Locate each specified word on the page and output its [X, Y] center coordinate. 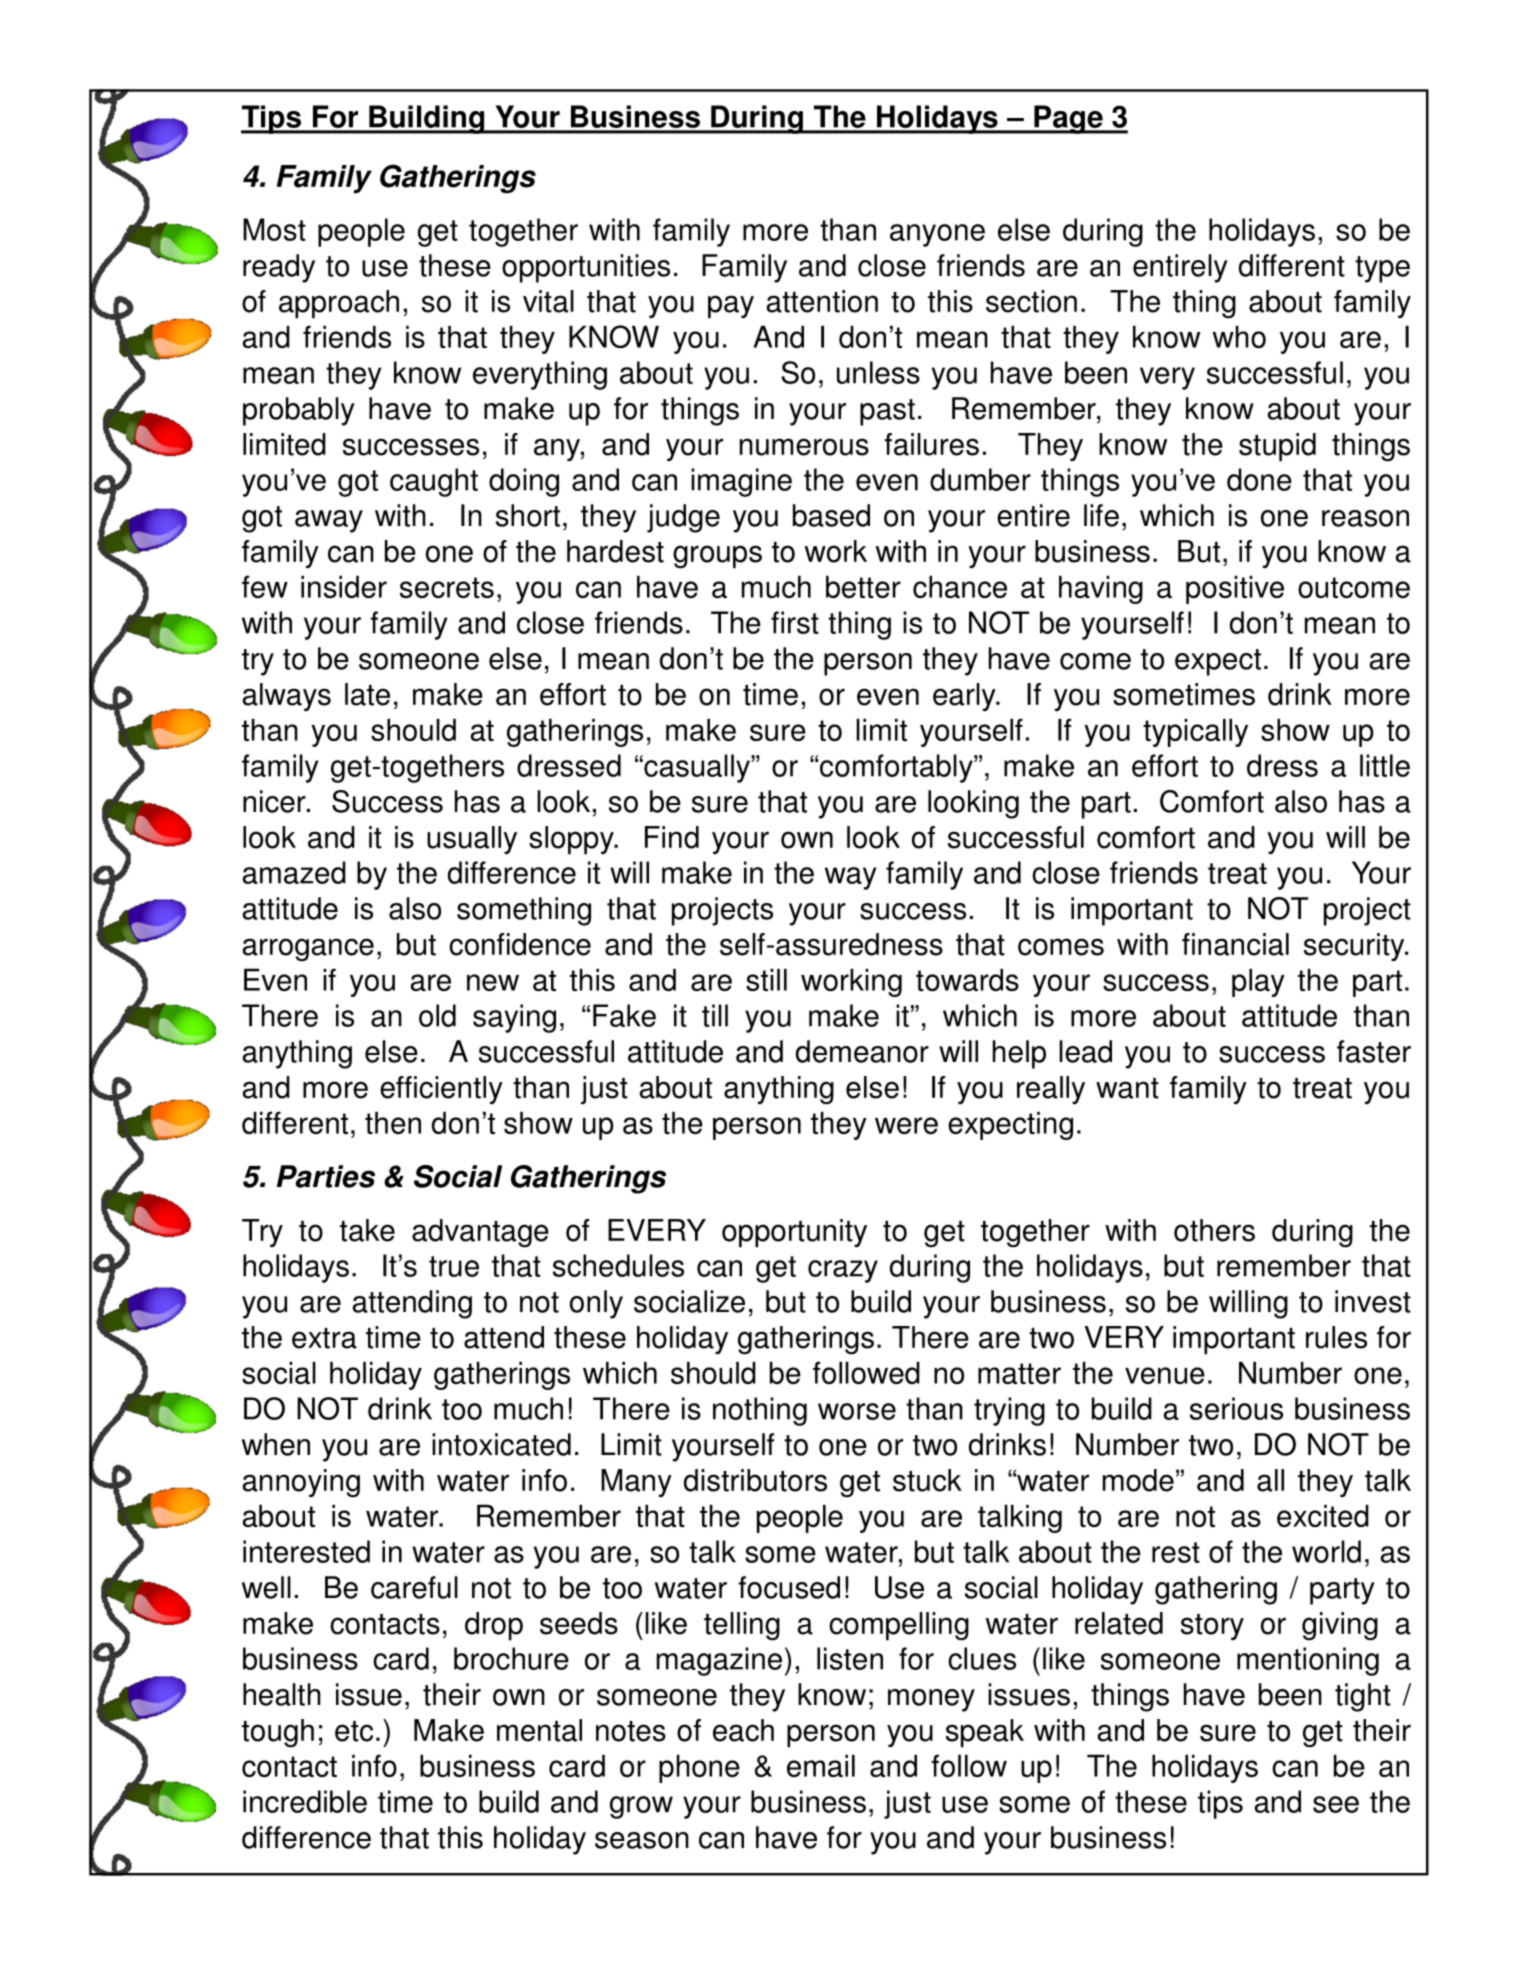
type [1382, 269]
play [1258, 982]
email [821, 1765]
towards [967, 979]
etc [354, 1731]
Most [274, 229]
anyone [937, 235]
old [437, 1015]
